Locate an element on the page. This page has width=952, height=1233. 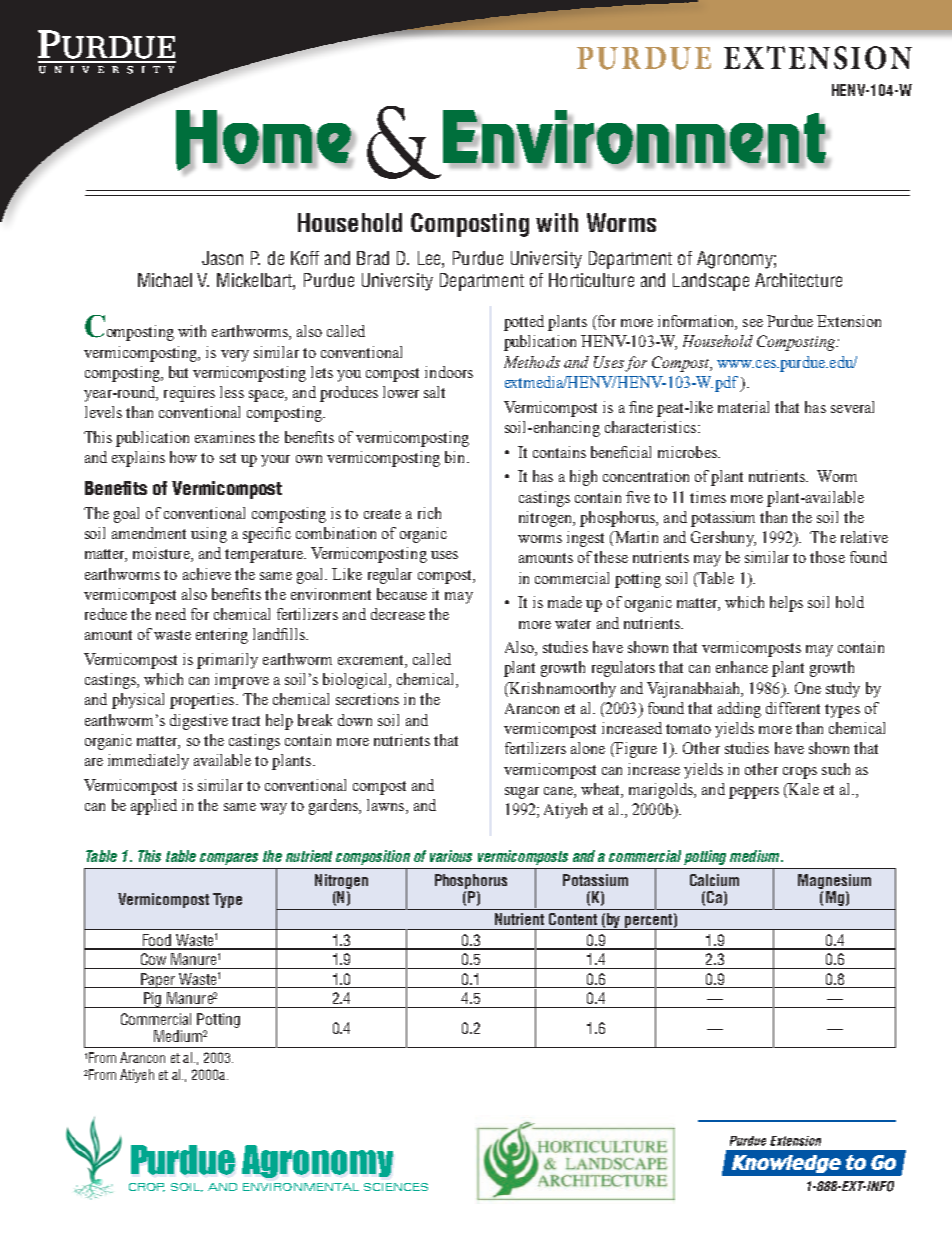
alone is located at coordinates (588, 748).
